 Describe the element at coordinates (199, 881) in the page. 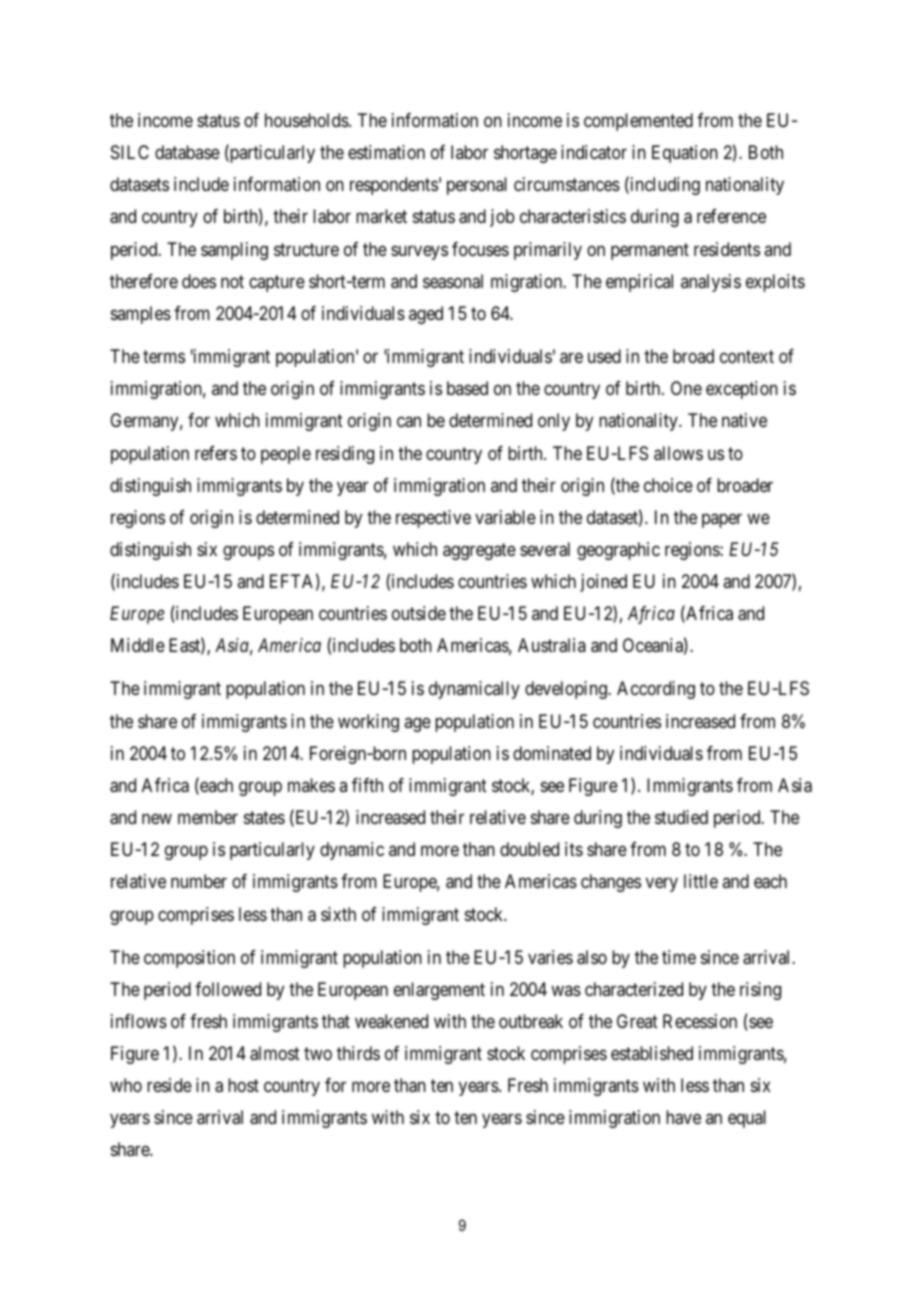

I see `number` at that location.
